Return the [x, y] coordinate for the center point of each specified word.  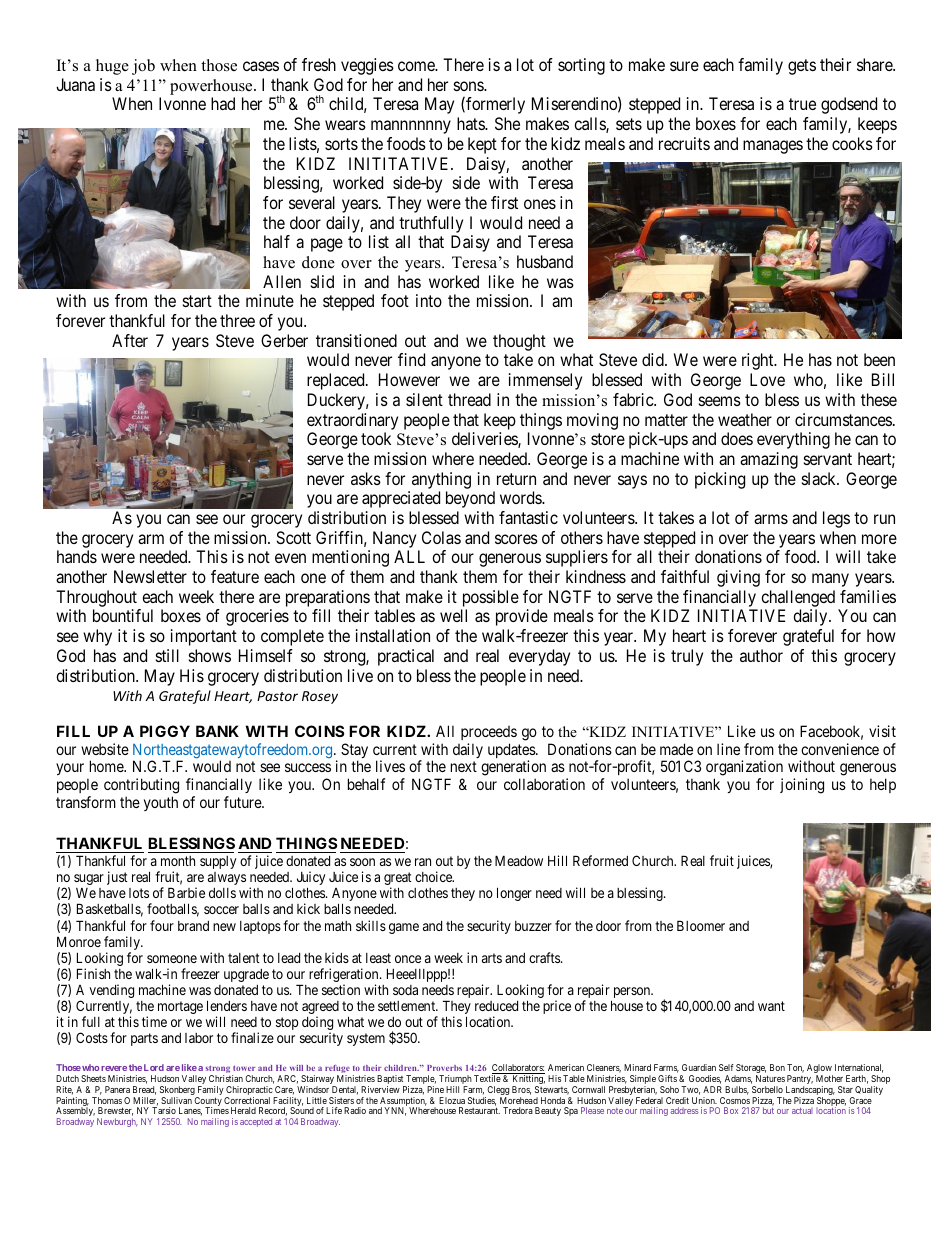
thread [469, 399]
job [143, 67]
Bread [144, 1090]
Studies [482, 1101]
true [802, 104]
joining [802, 786]
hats [471, 123]
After [130, 340]
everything [793, 440]
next [464, 767]
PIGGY [165, 731]
